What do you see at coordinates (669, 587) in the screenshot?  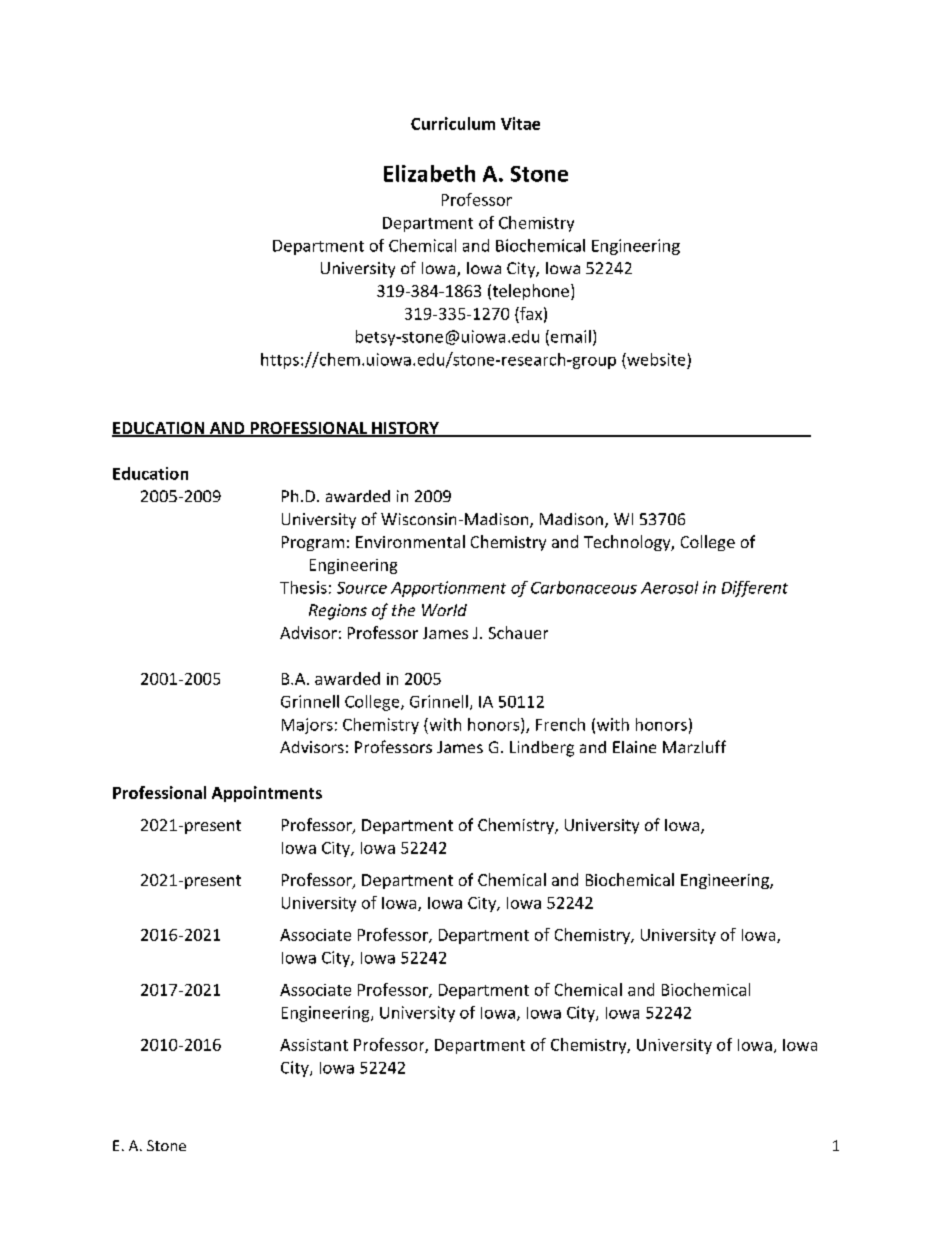 I see `Aerosol` at bounding box center [669, 587].
